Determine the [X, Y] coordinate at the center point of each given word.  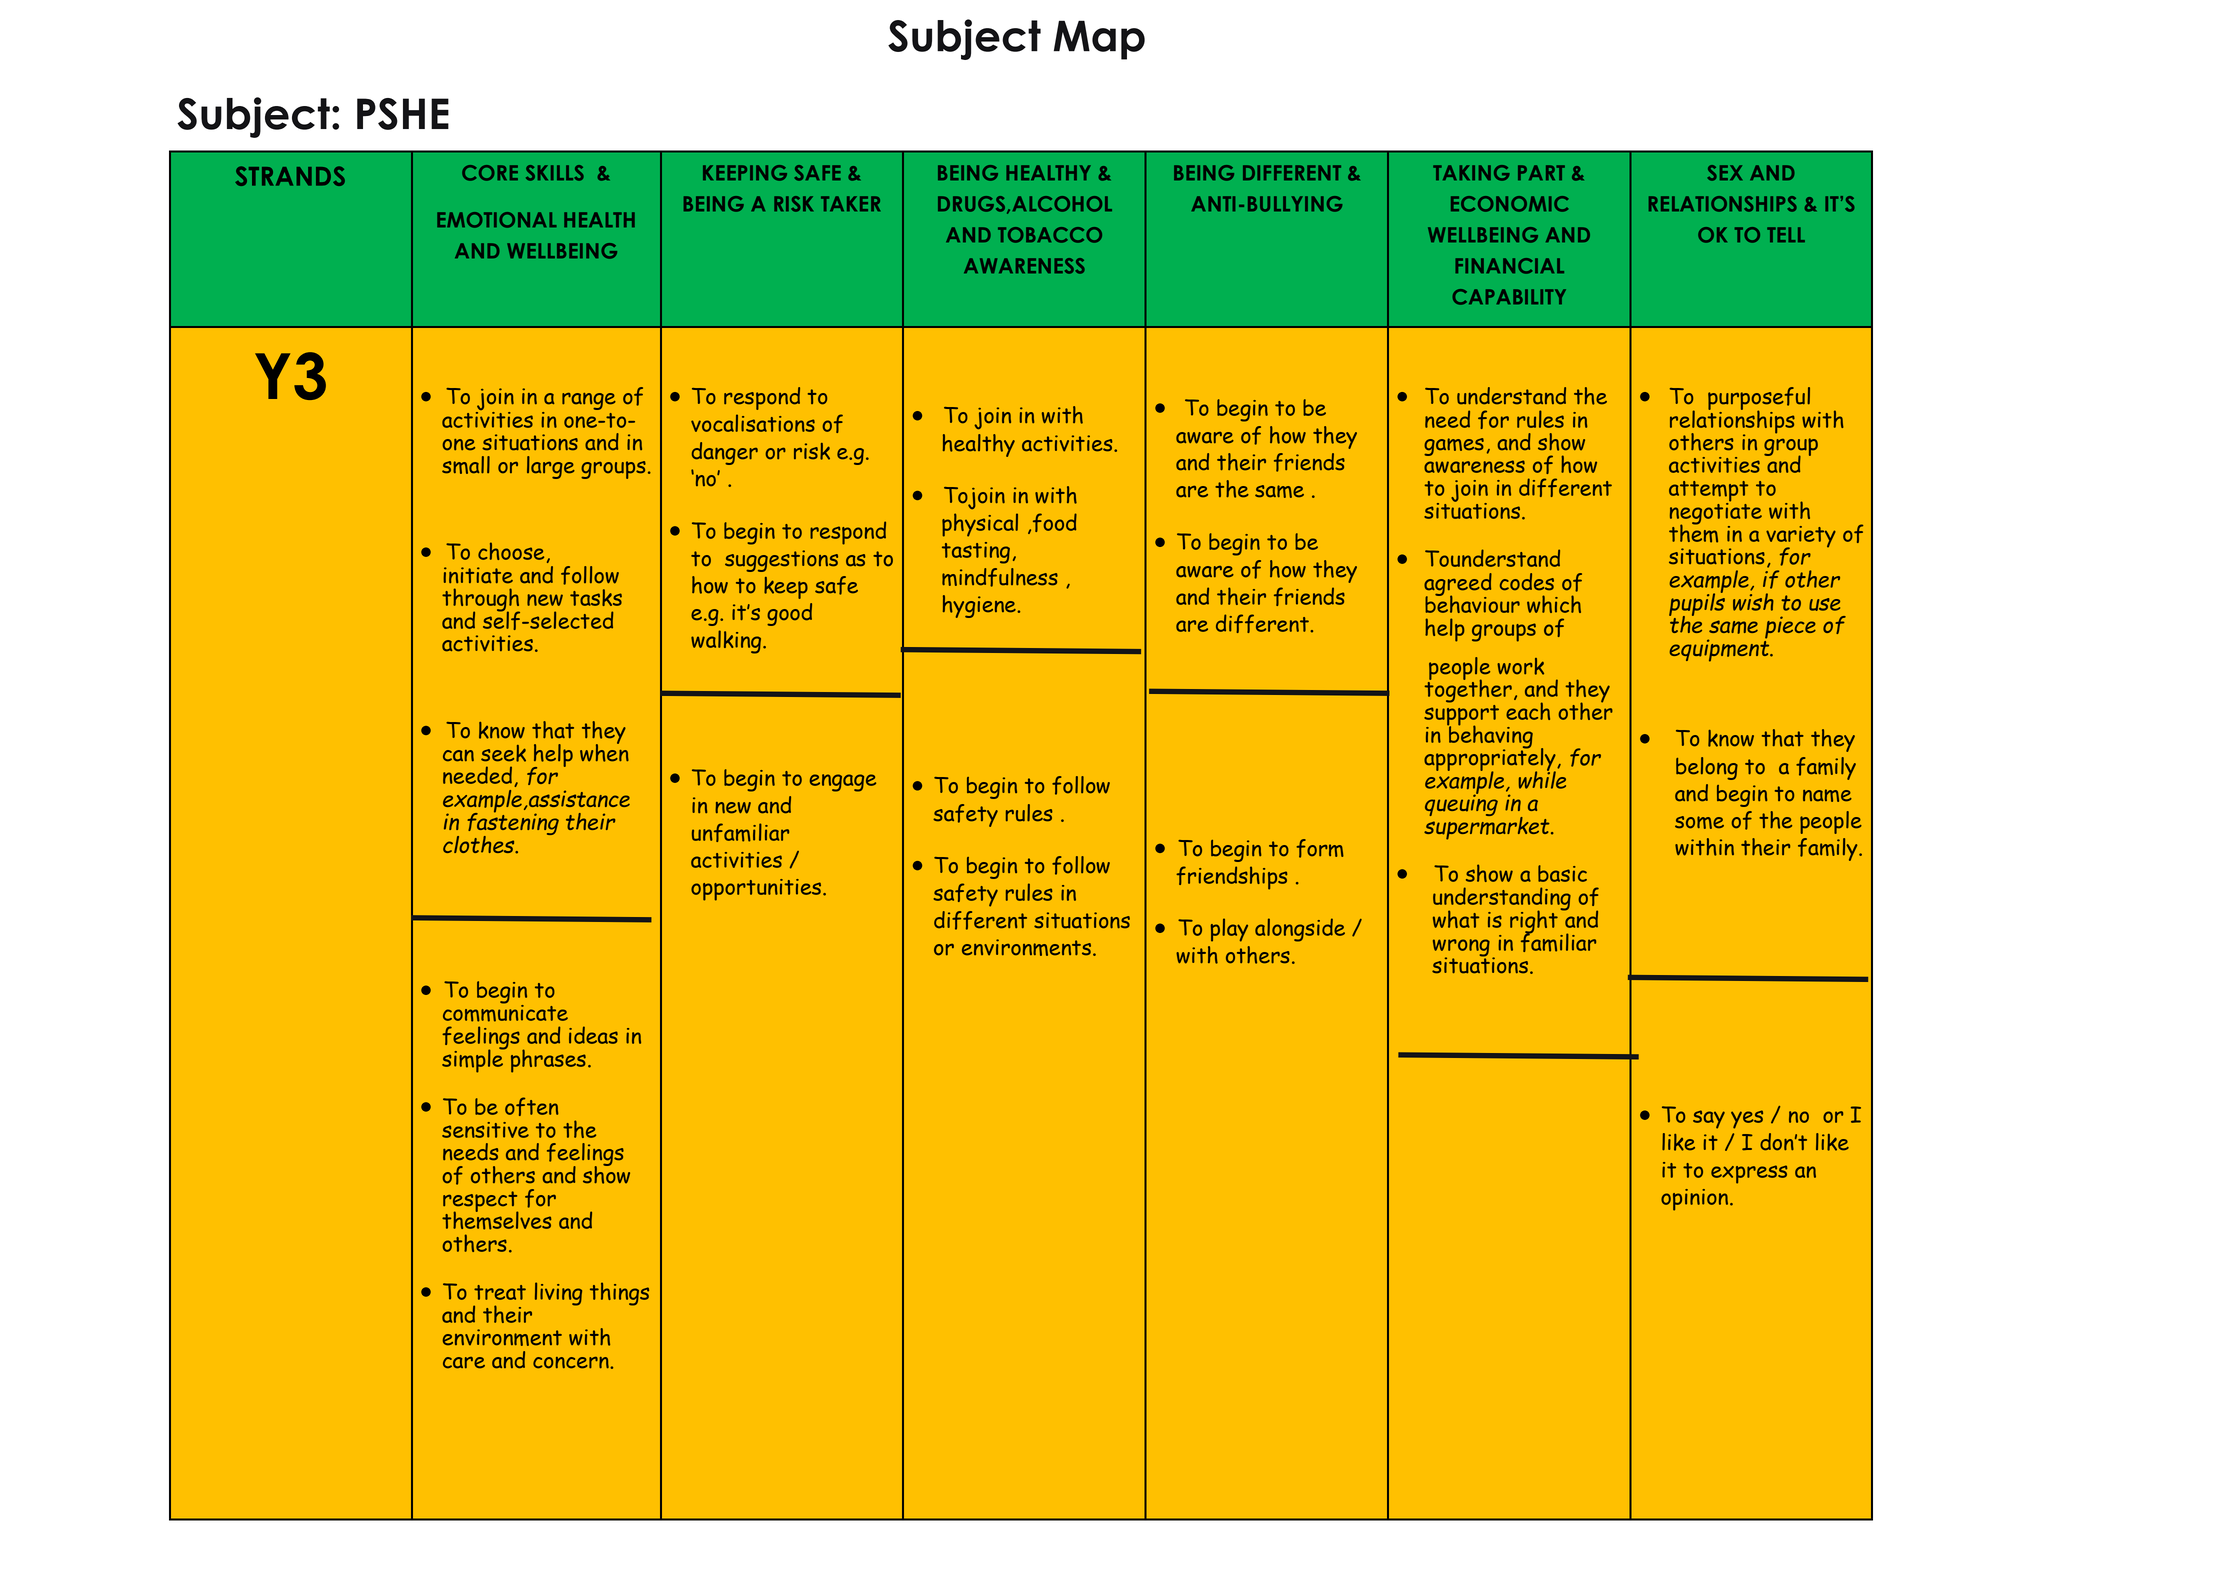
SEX [1725, 173]
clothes [480, 845]
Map [1099, 40]
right [1534, 923]
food [1053, 522]
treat [500, 1292]
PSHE [403, 114]
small [466, 465]
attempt [1708, 492]
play [1229, 930]
